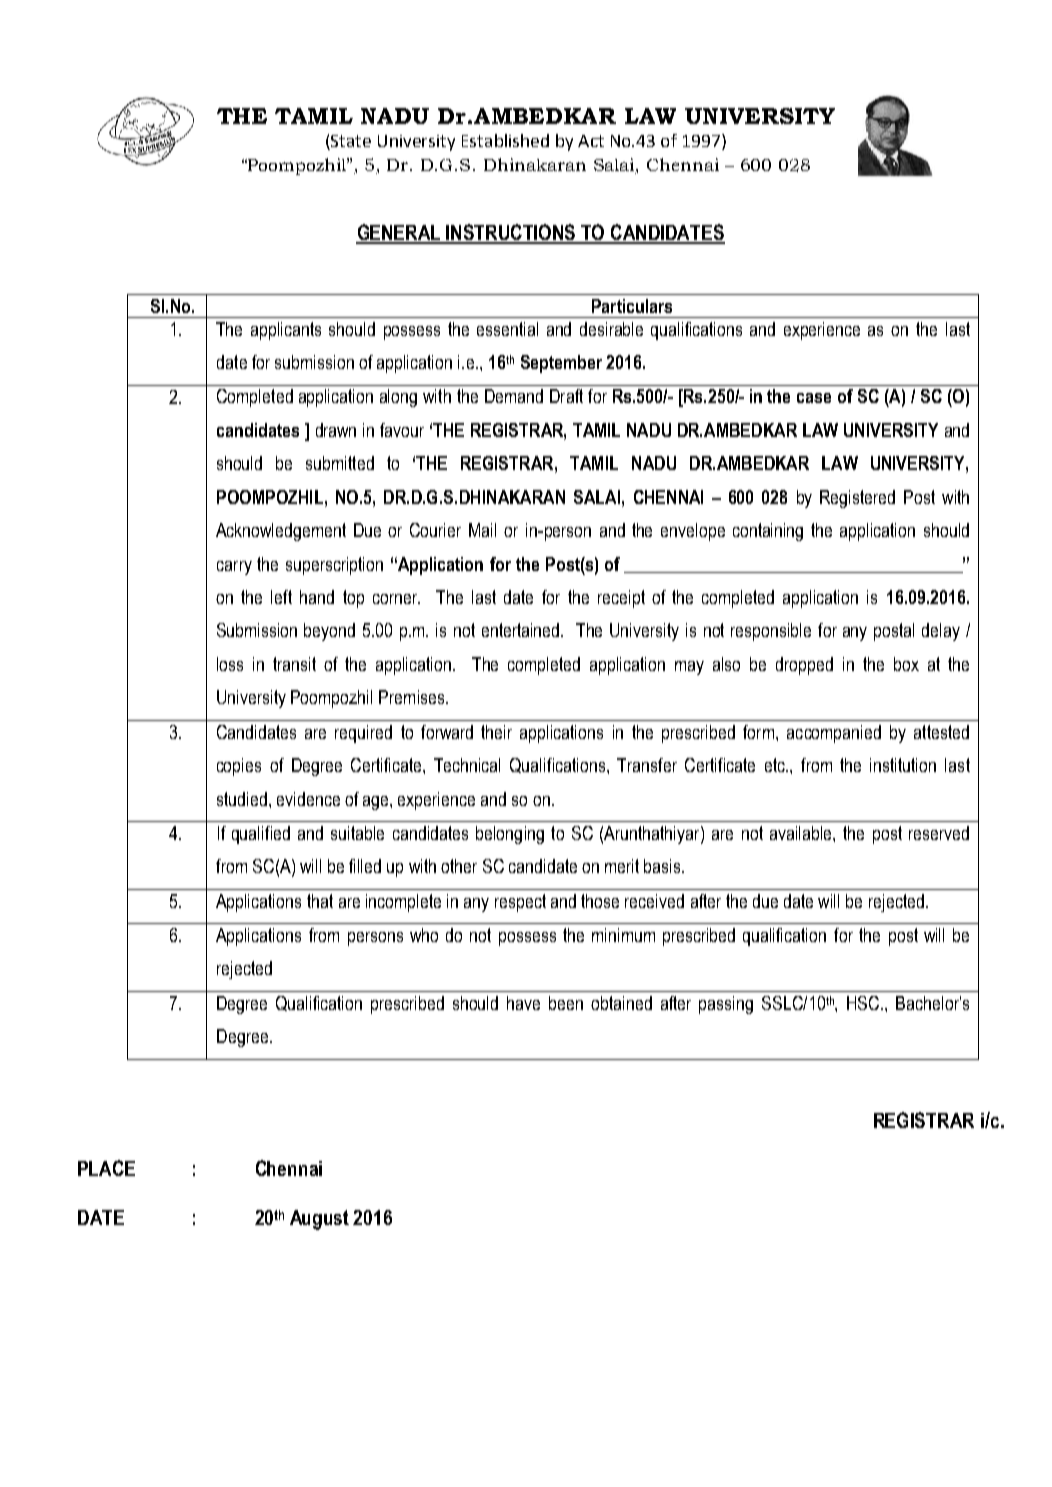 Image resolution: width=1052 pixels, height=1487 pixels. I want to click on PLACE, so click(106, 1168).
